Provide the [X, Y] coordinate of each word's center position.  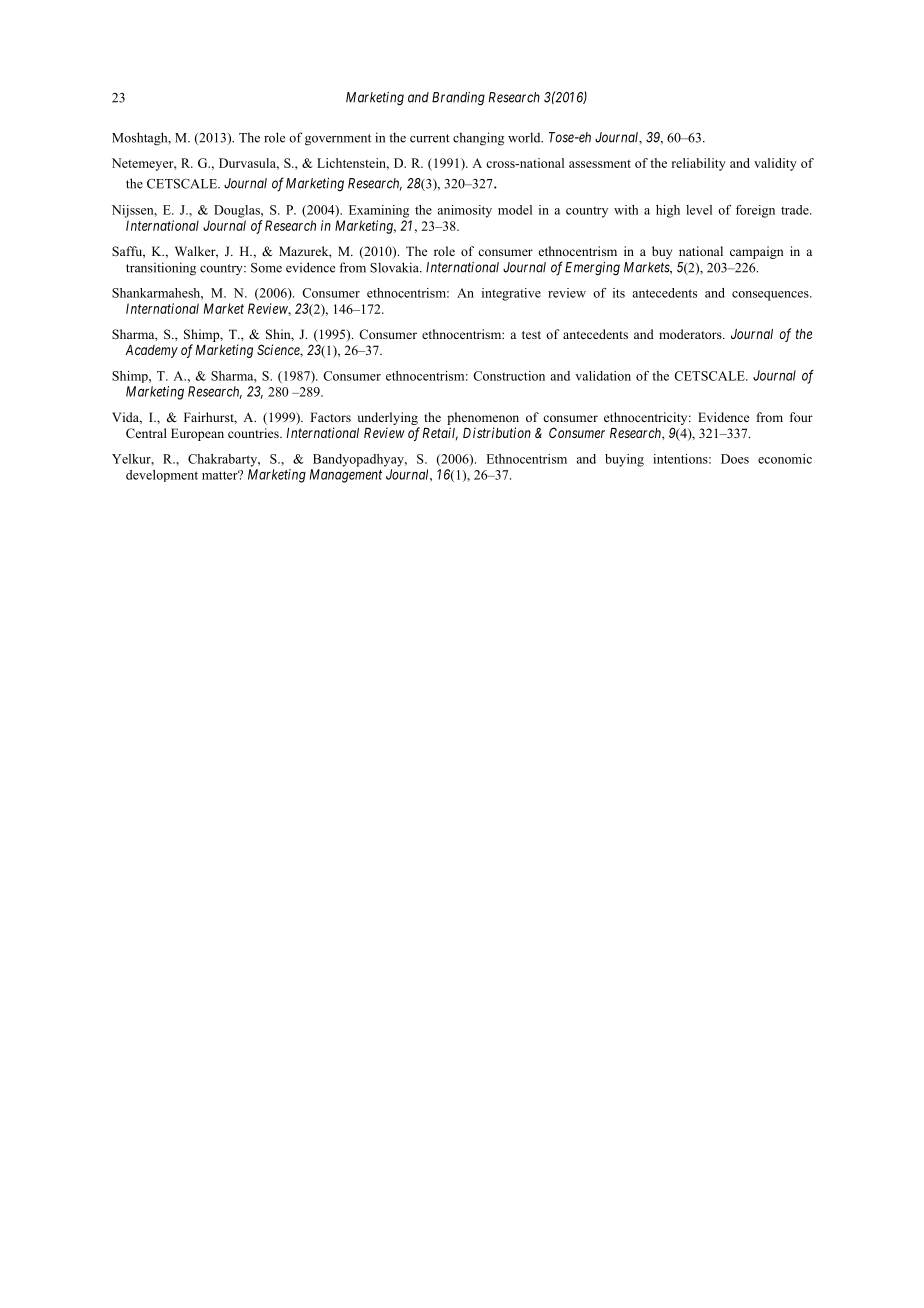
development [162, 476]
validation [603, 376]
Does [735, 459]
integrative [511, 294]
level [699, 210]
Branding [458, 99]
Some [266, 268]
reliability [699, 164]
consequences [771, 296]
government [338, 140]
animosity [465, 211]
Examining [379, 211]
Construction [509, 376]
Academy [151, 351]
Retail [440, 434]
